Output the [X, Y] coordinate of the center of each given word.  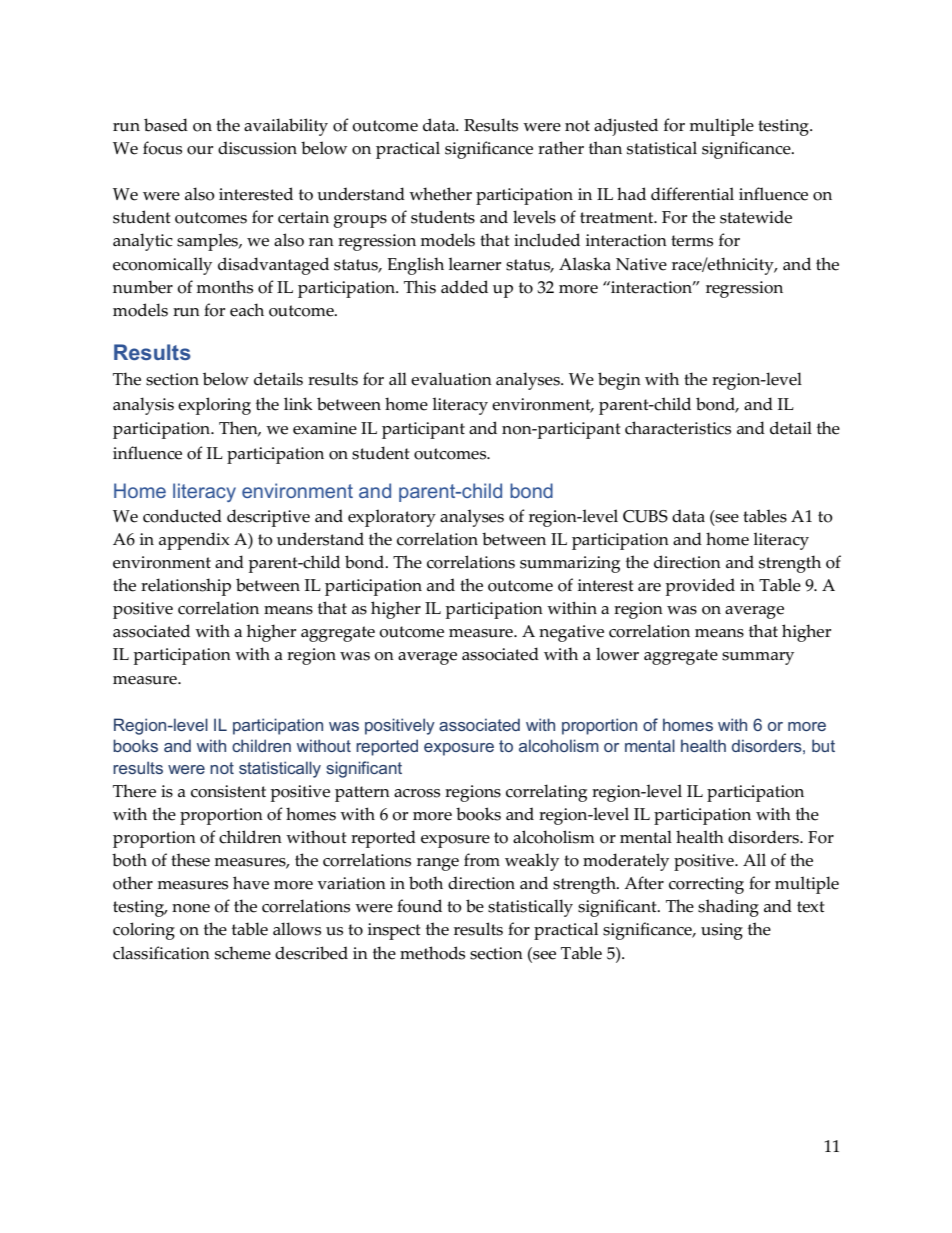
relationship [186, 587]
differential [692, 194]
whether [440, 194]
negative [571, 633]
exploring [214, 406]
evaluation [451, 379]
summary [758, 658]
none [191, 908]
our [200, 150]
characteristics [678, 428]
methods [432, 953]
